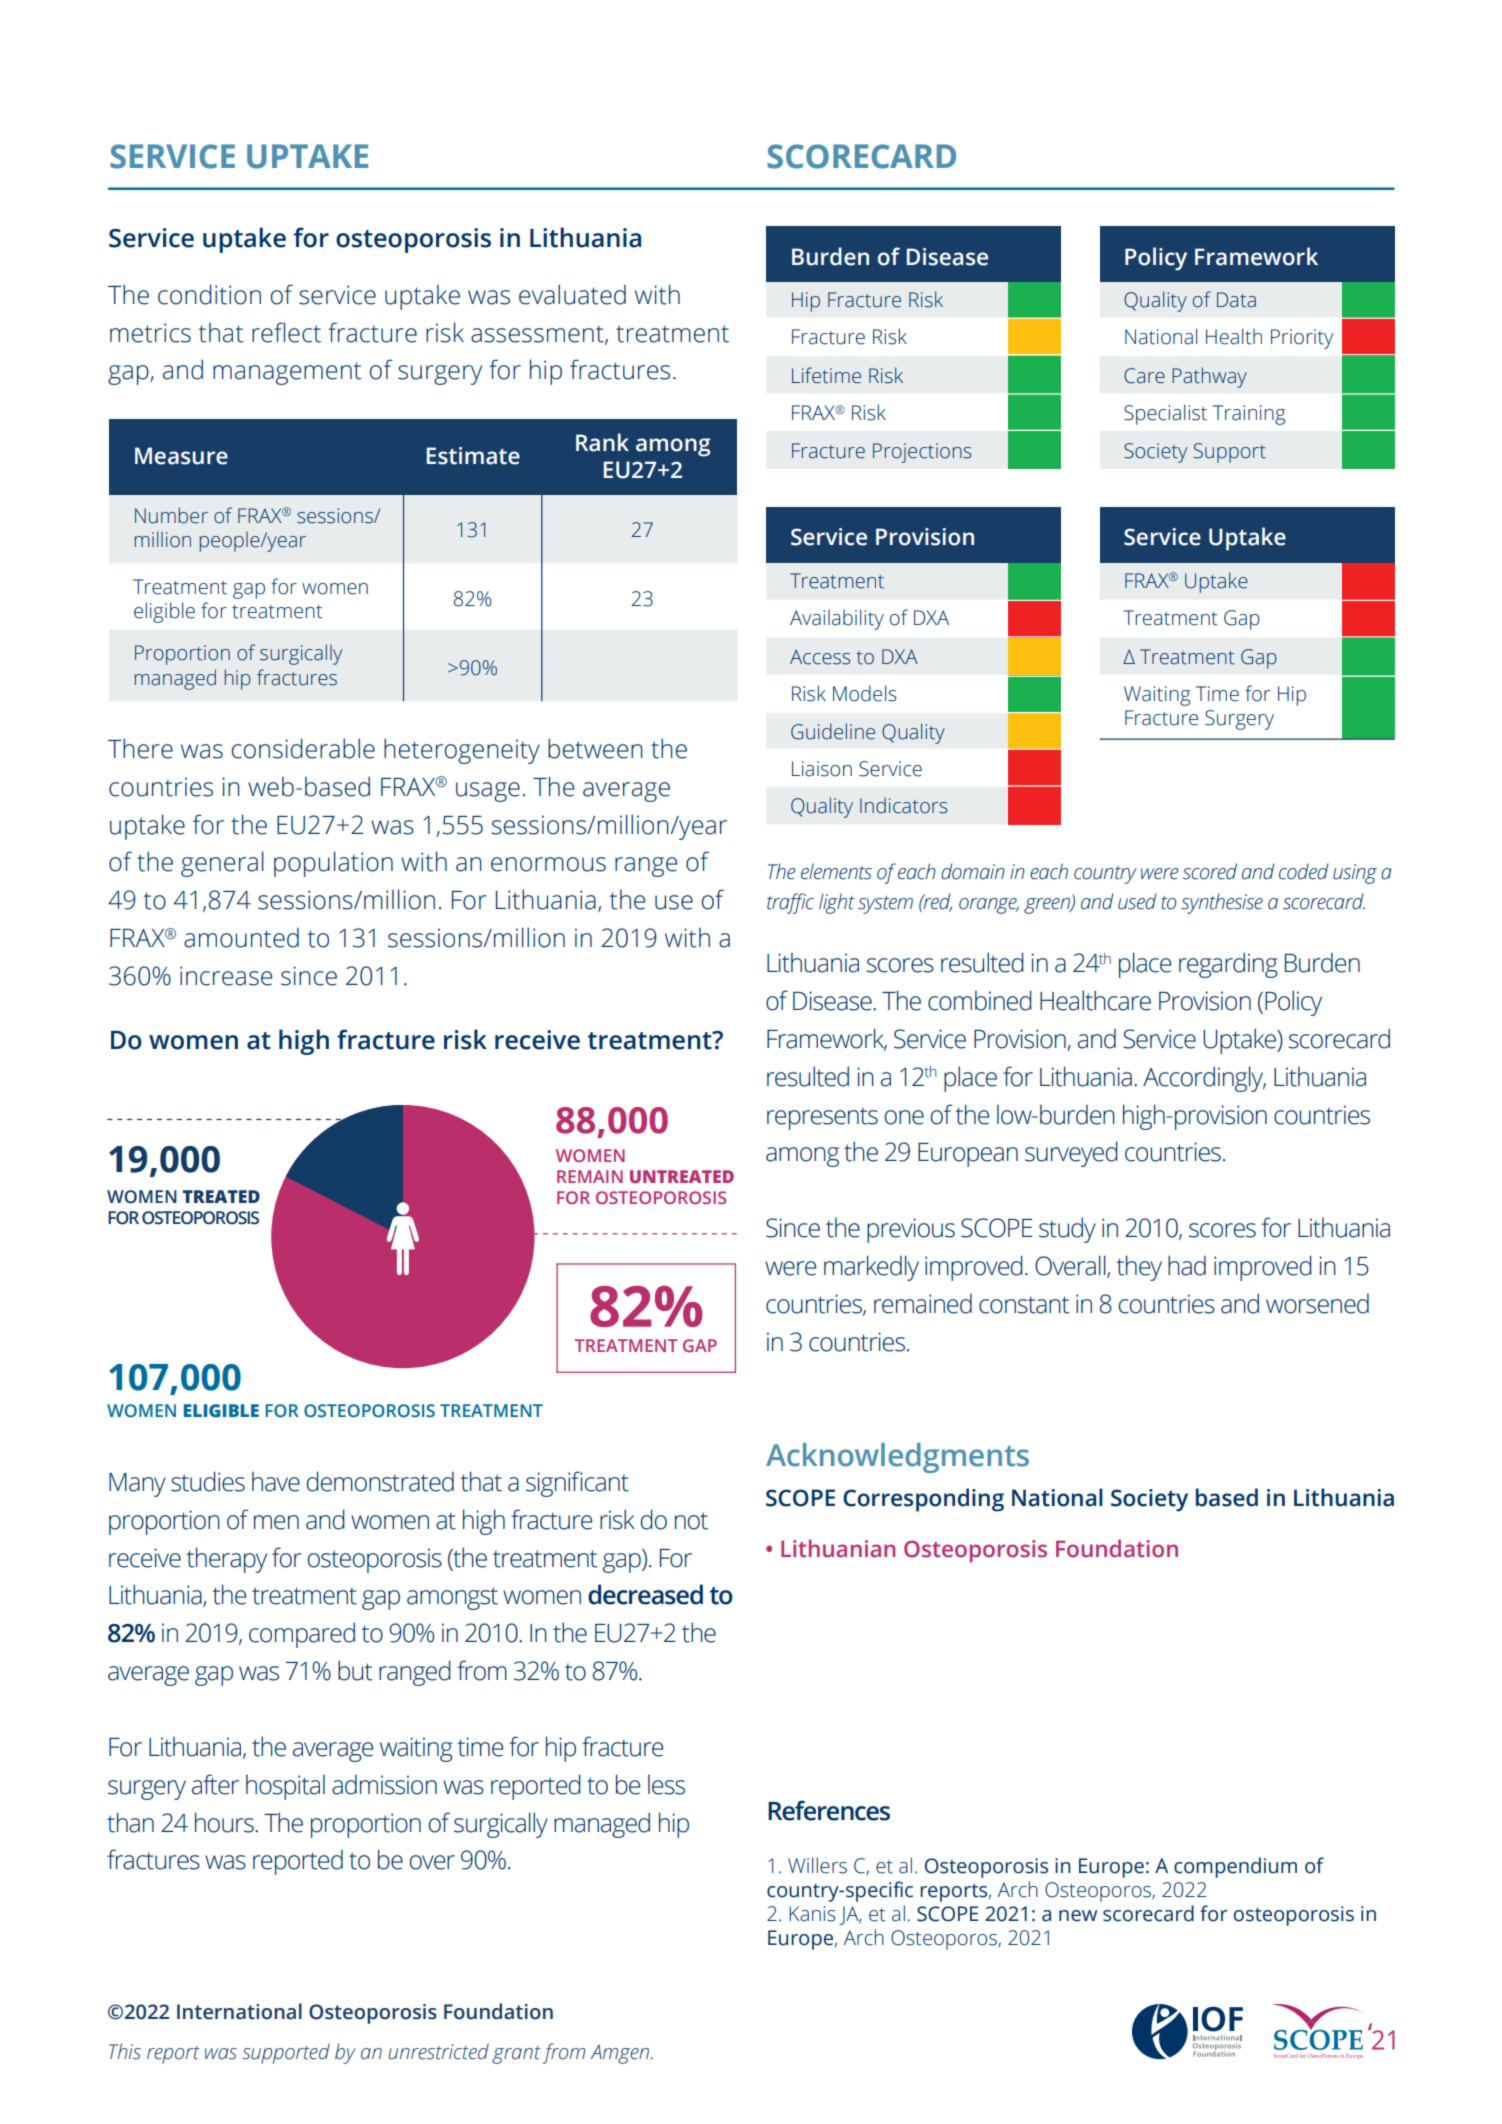 The image size is (1502, 2124). Describe the element at coordinates (790, 903) in the document. I see `traffic` at that location.
